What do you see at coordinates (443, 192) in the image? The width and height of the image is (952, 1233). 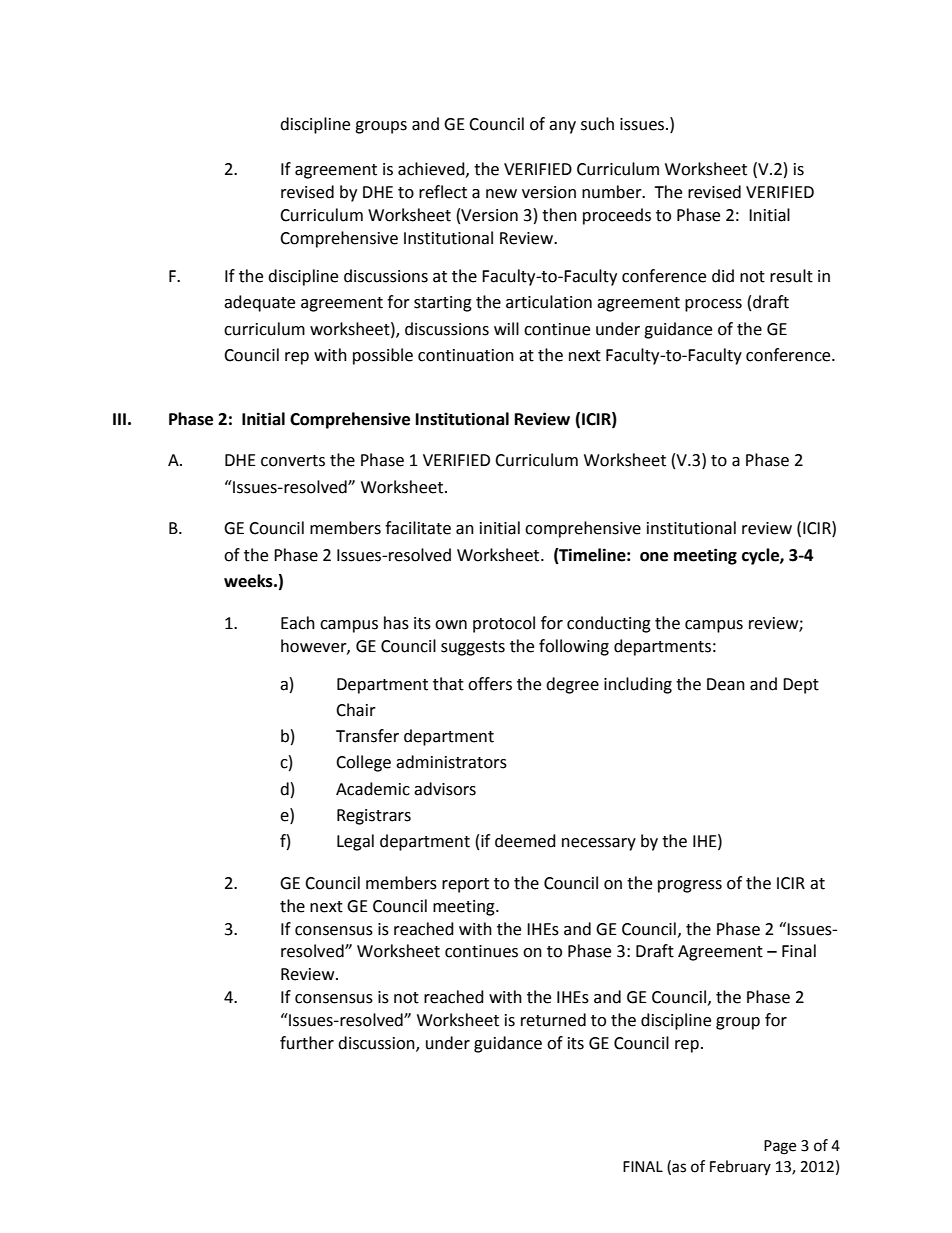 I see `reflect` at bounding box center [443, 192].
